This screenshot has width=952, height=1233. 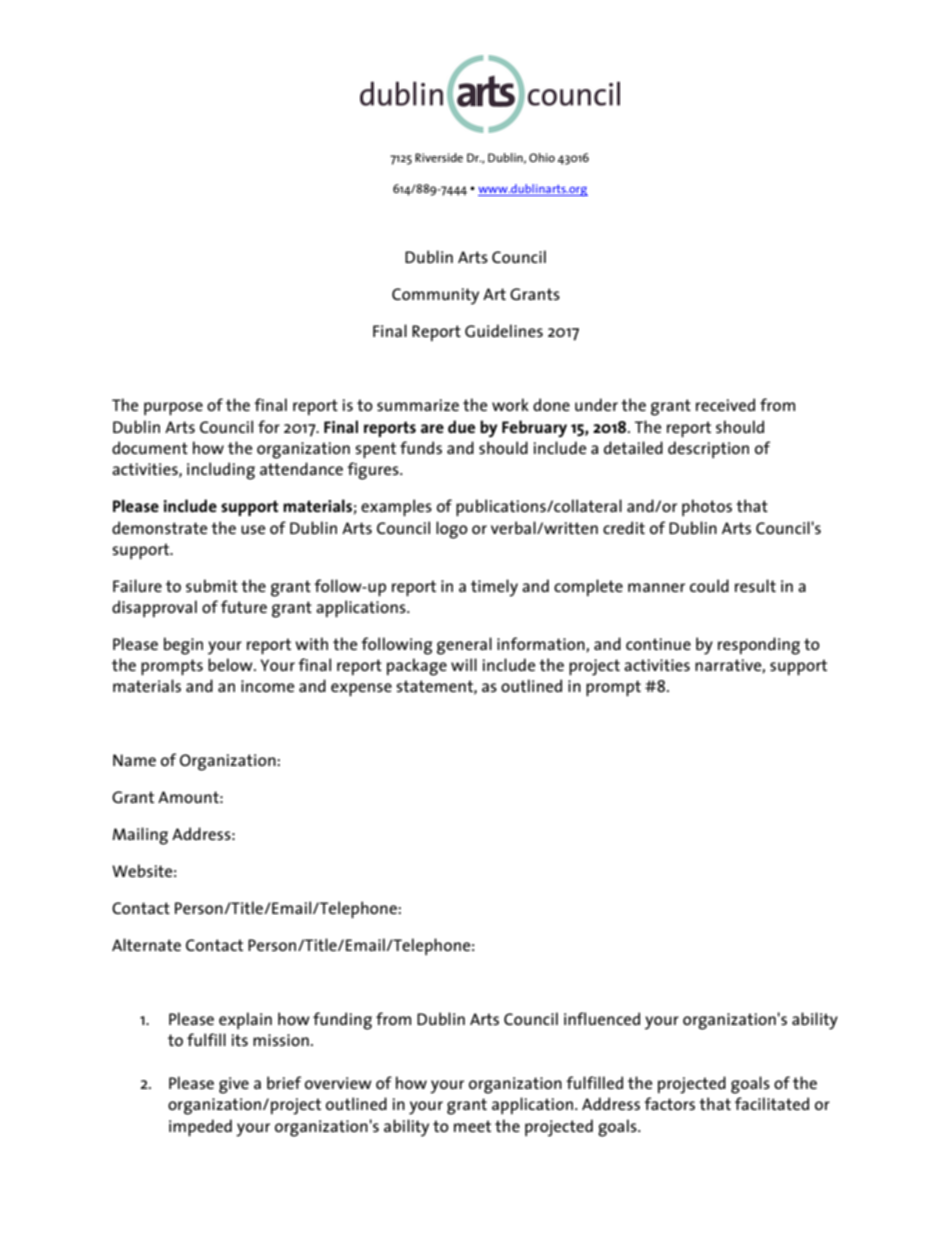 I want to click on Guidelines, so click(x=504, y=330).
